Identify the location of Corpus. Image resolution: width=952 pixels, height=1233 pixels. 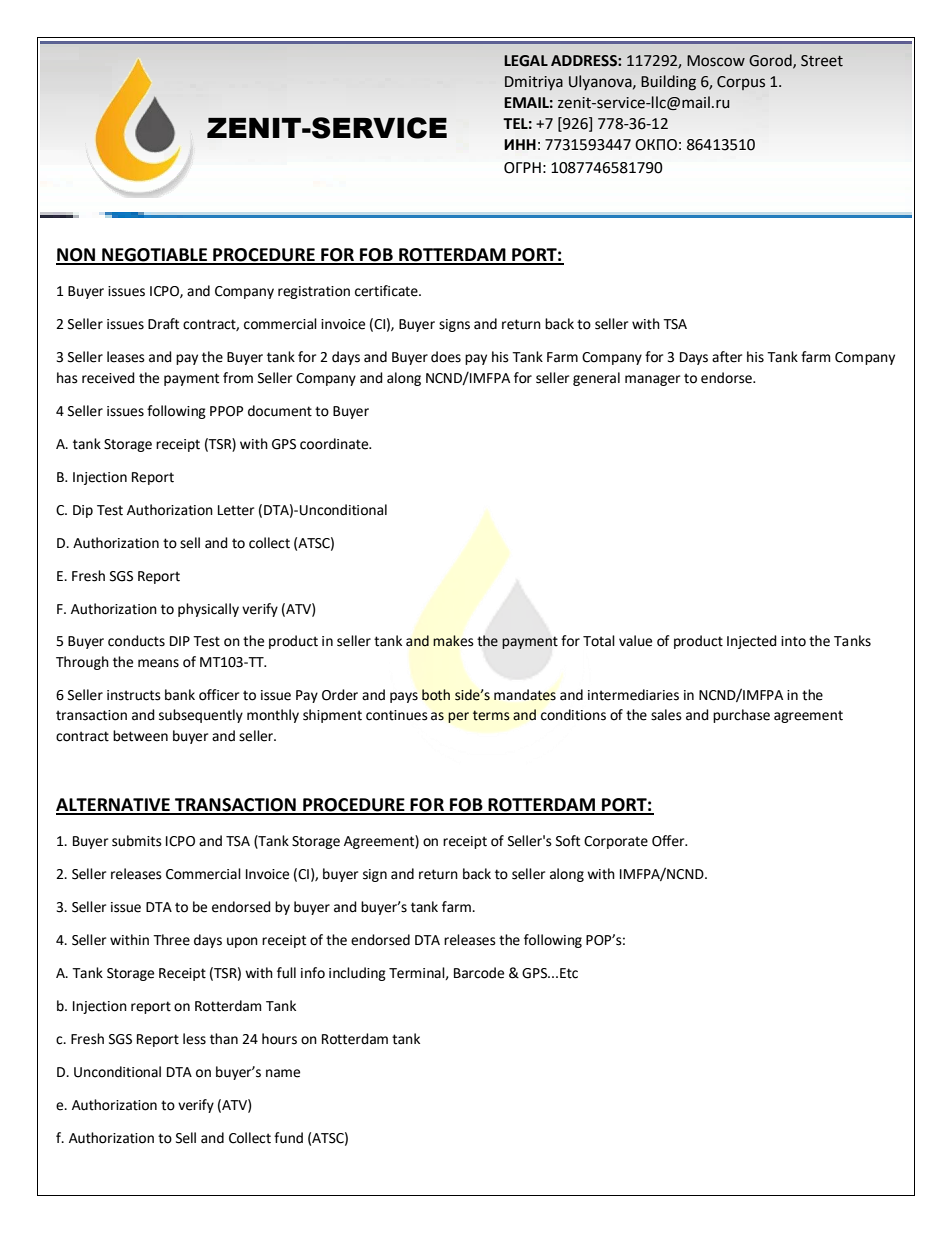
(741, 83).
